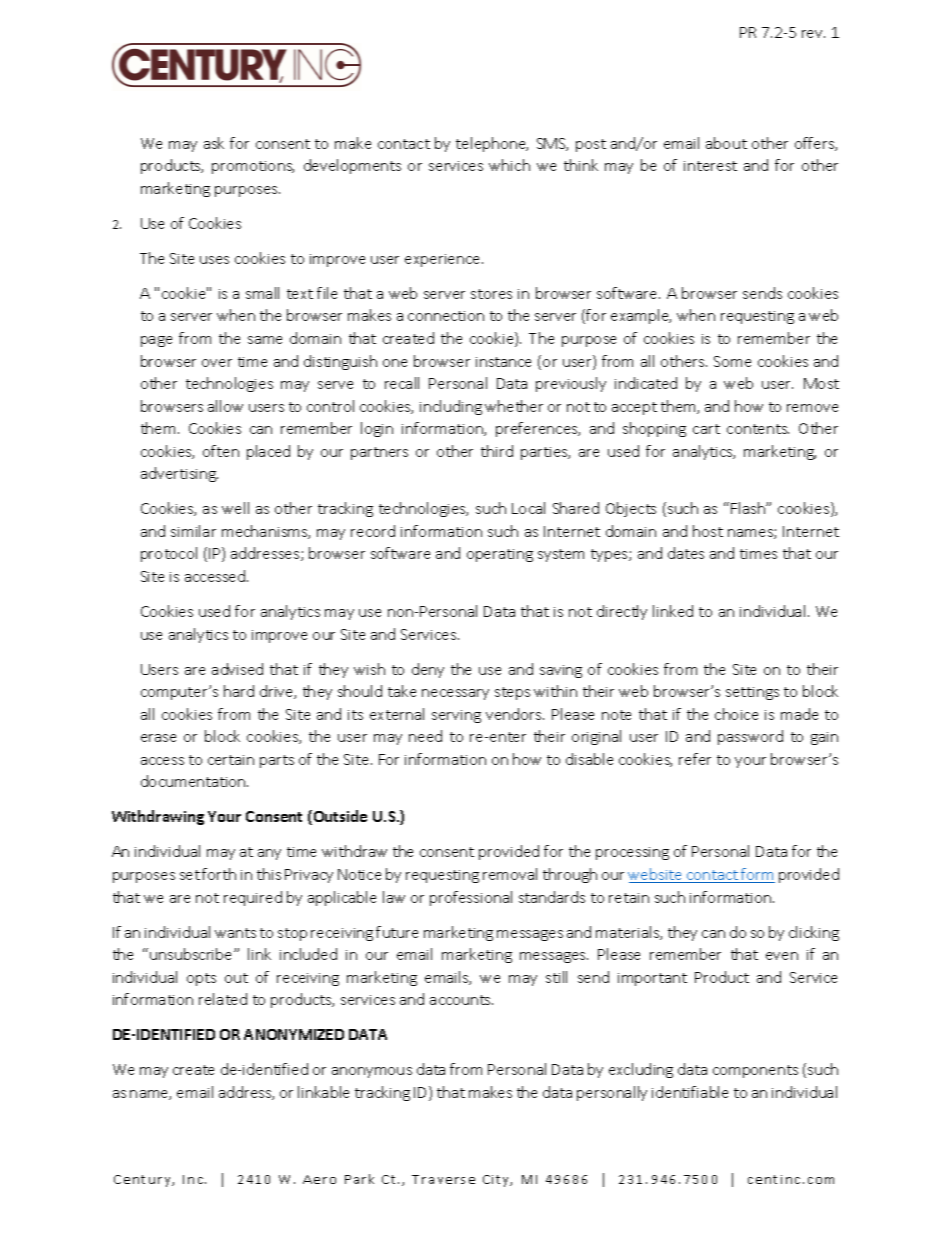  Describe the element at coordinates (237, 669) in the page. I see `advised` at that location.
